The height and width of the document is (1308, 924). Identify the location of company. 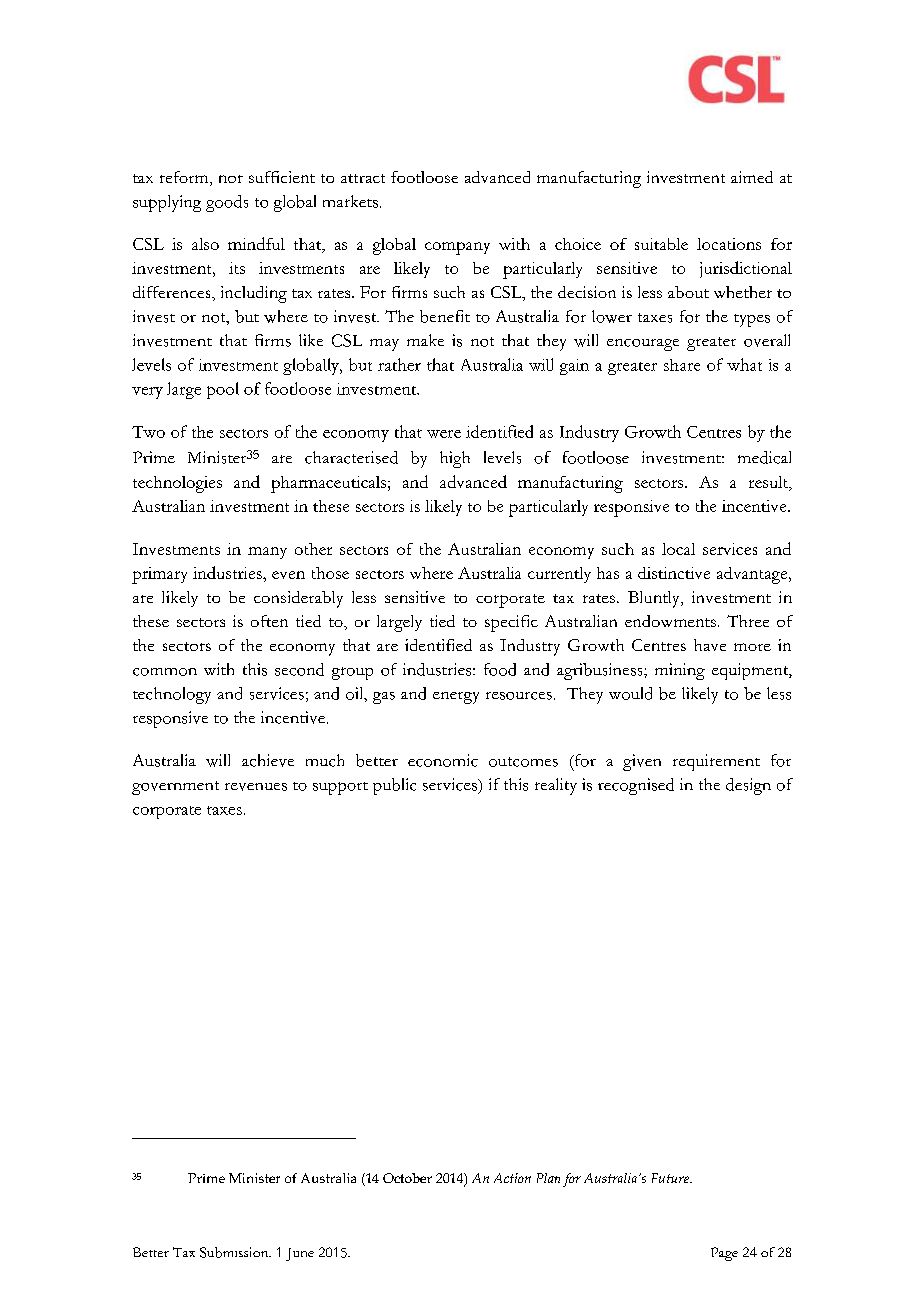
(457, 248).
